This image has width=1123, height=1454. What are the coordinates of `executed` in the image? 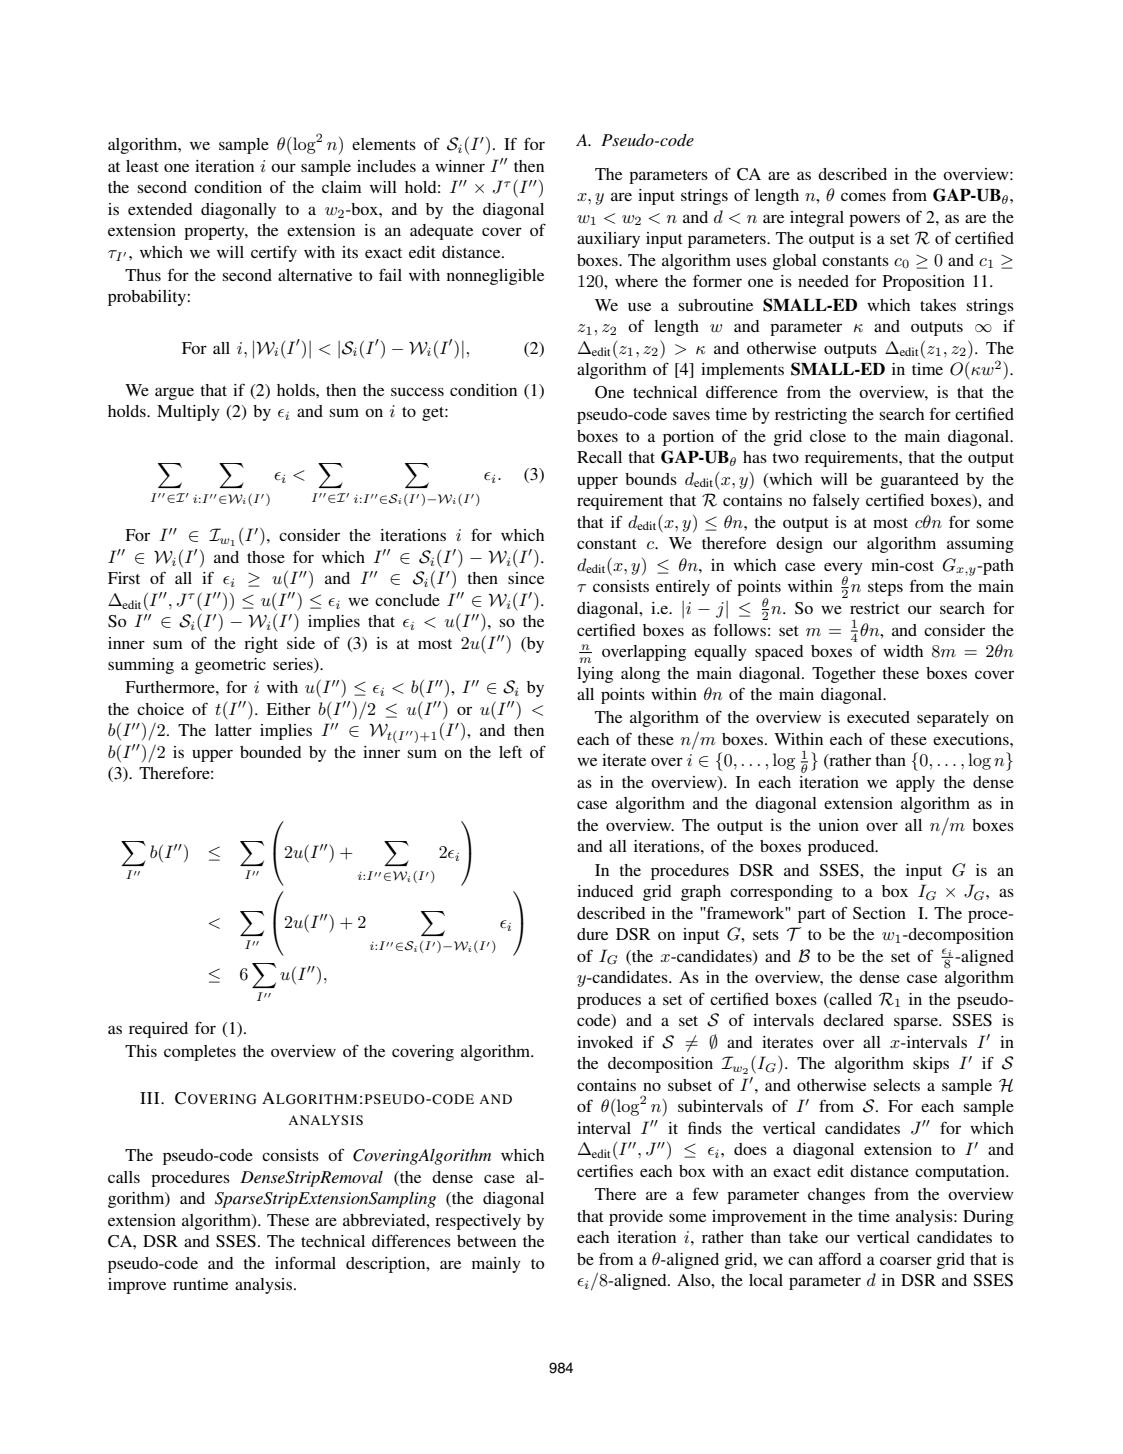 It's located at (878, 717).
